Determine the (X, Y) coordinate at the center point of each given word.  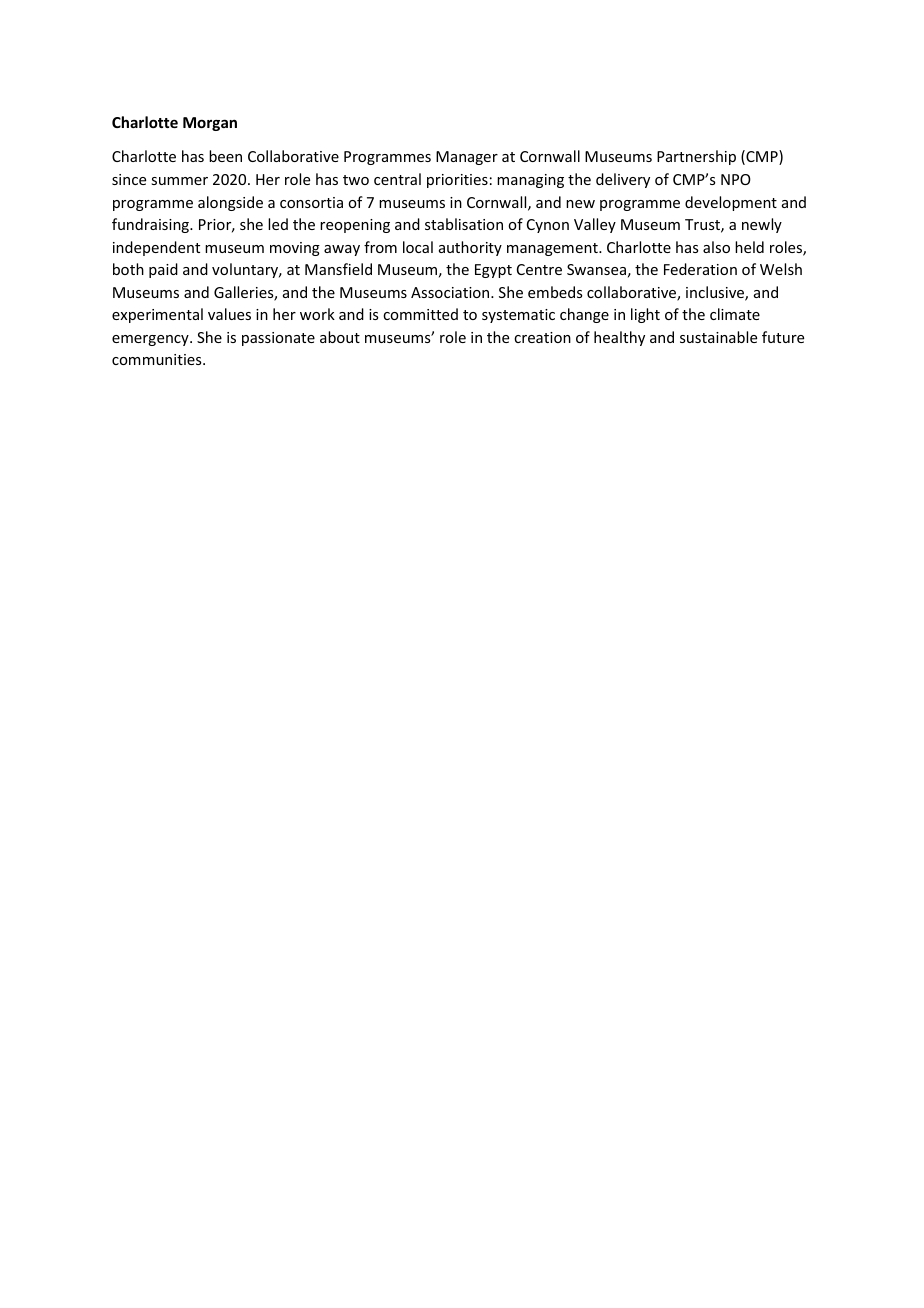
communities (158, 359)
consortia (311, 202)
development (731, 203)
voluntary (246, 270)
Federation (700, 269)
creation (542, 337)
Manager (467, 158)
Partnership (696, 157)
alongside (230, 203)
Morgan (210, 124)
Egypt (493, 271)
